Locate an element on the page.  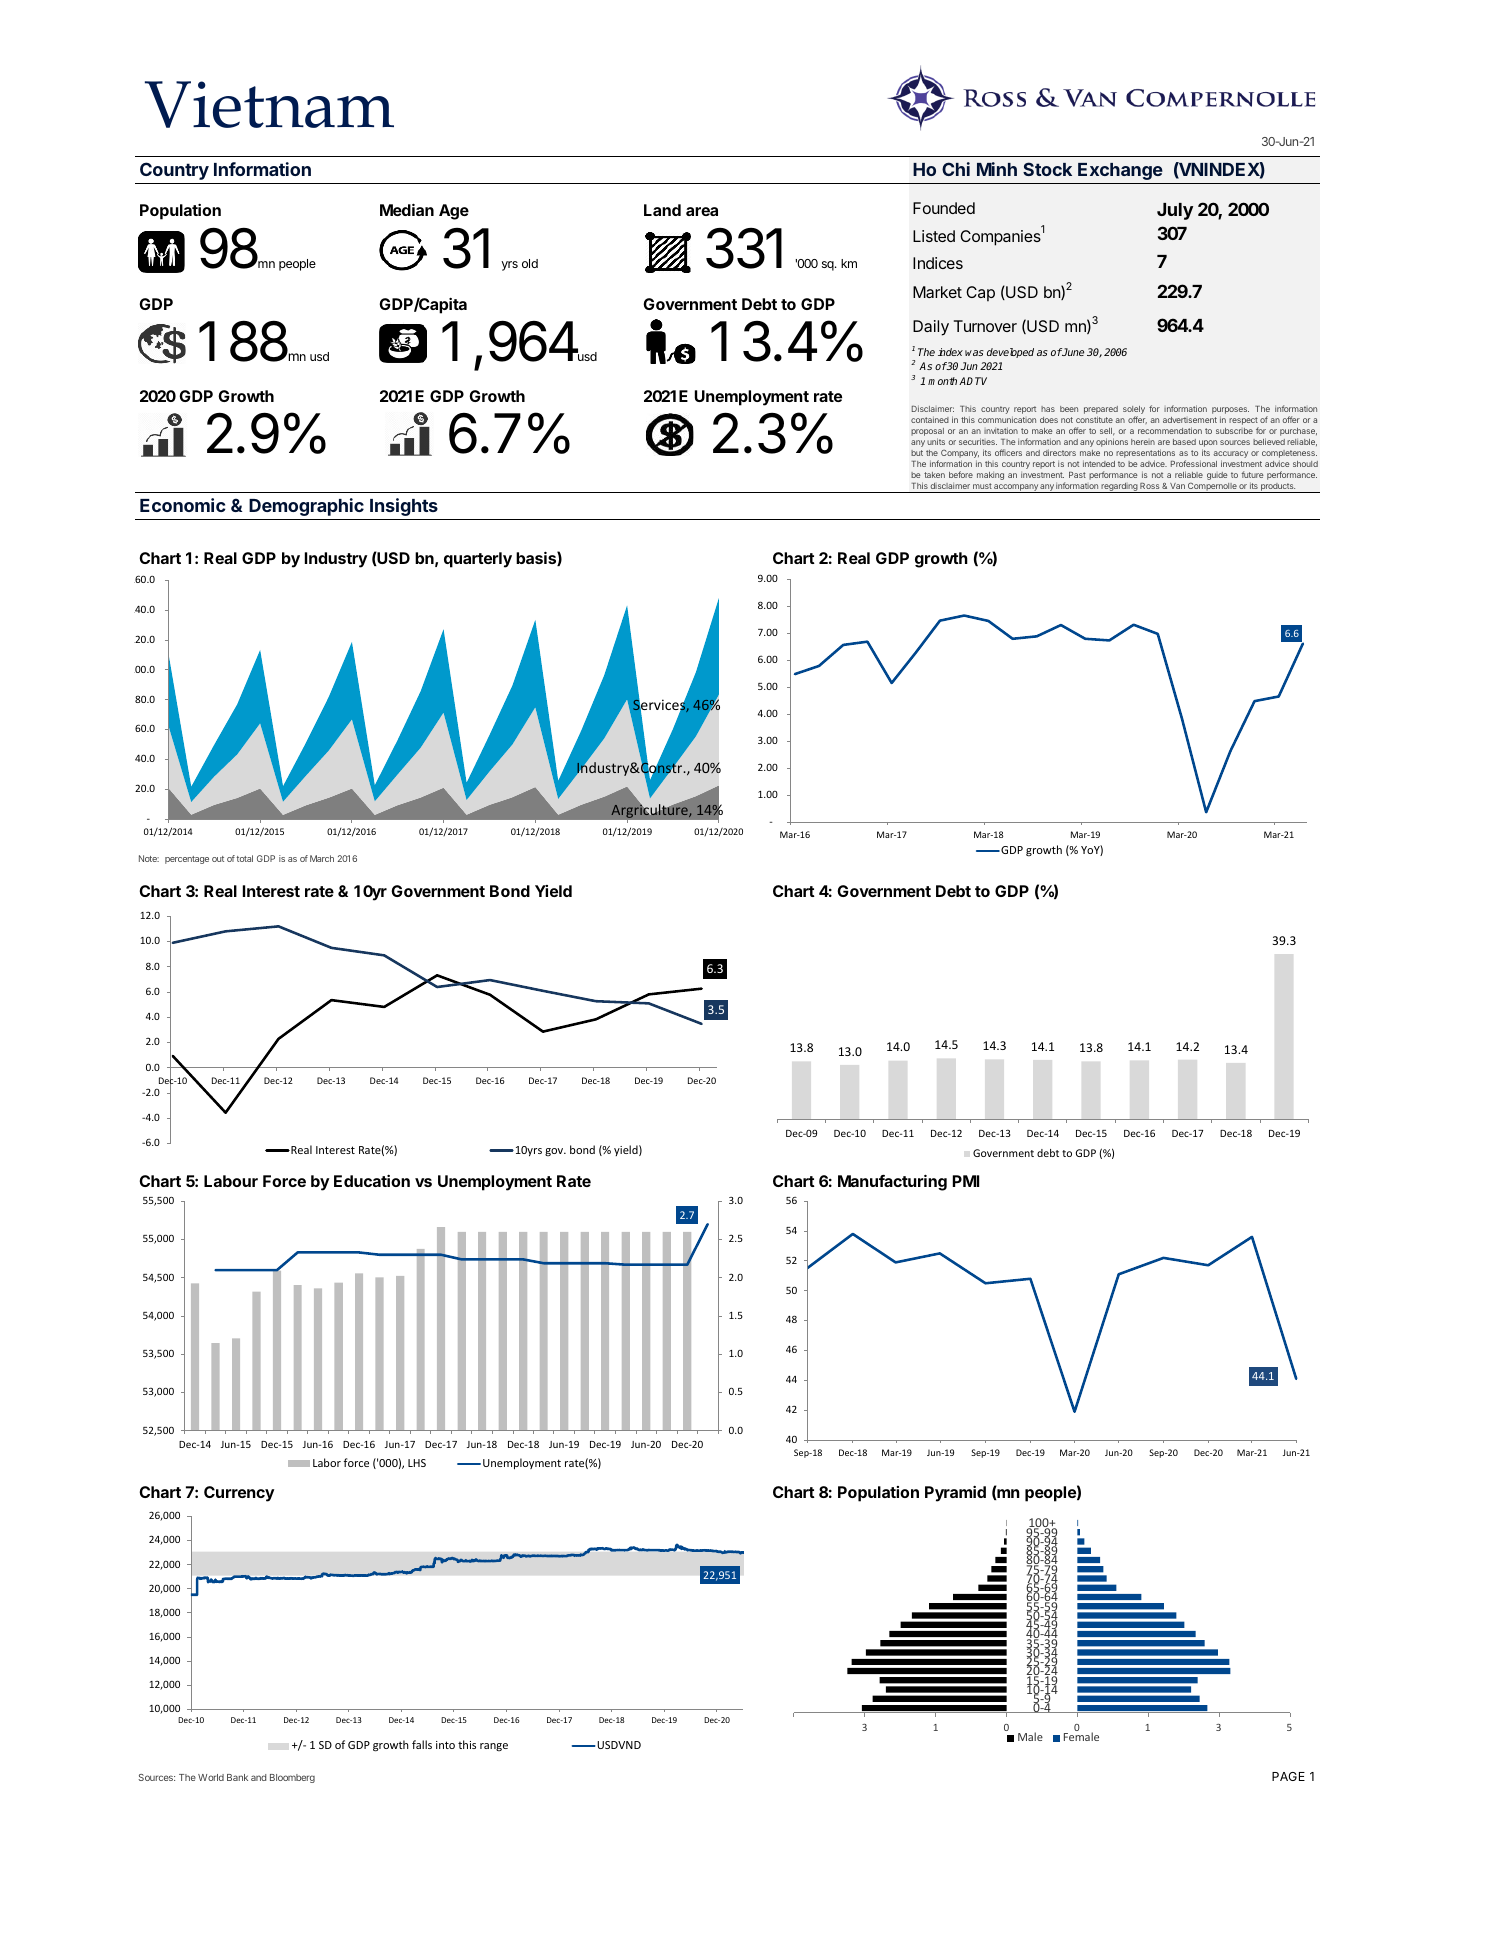
Exchange is located at coordinates (1120, 171).
